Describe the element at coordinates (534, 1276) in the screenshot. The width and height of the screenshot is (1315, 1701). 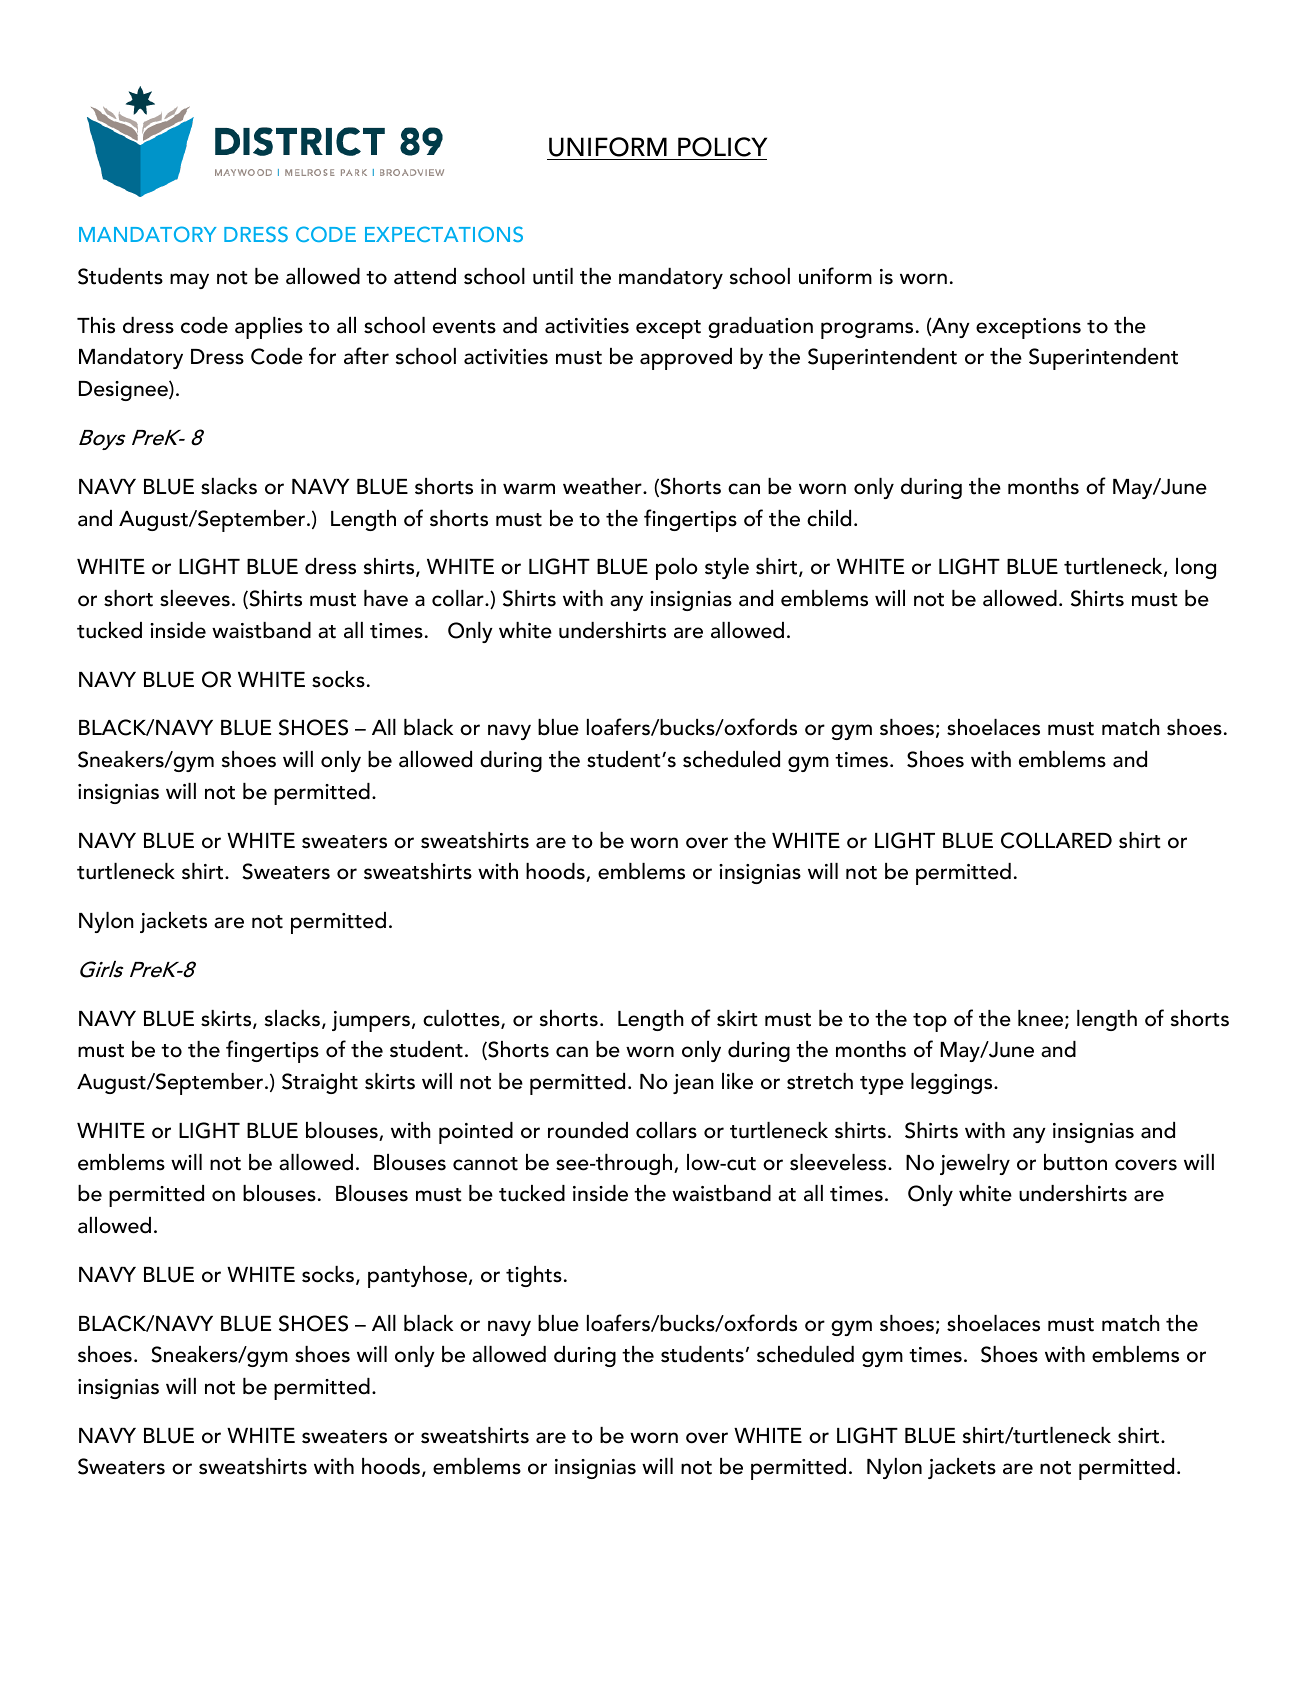
I see `tights` at that location.
